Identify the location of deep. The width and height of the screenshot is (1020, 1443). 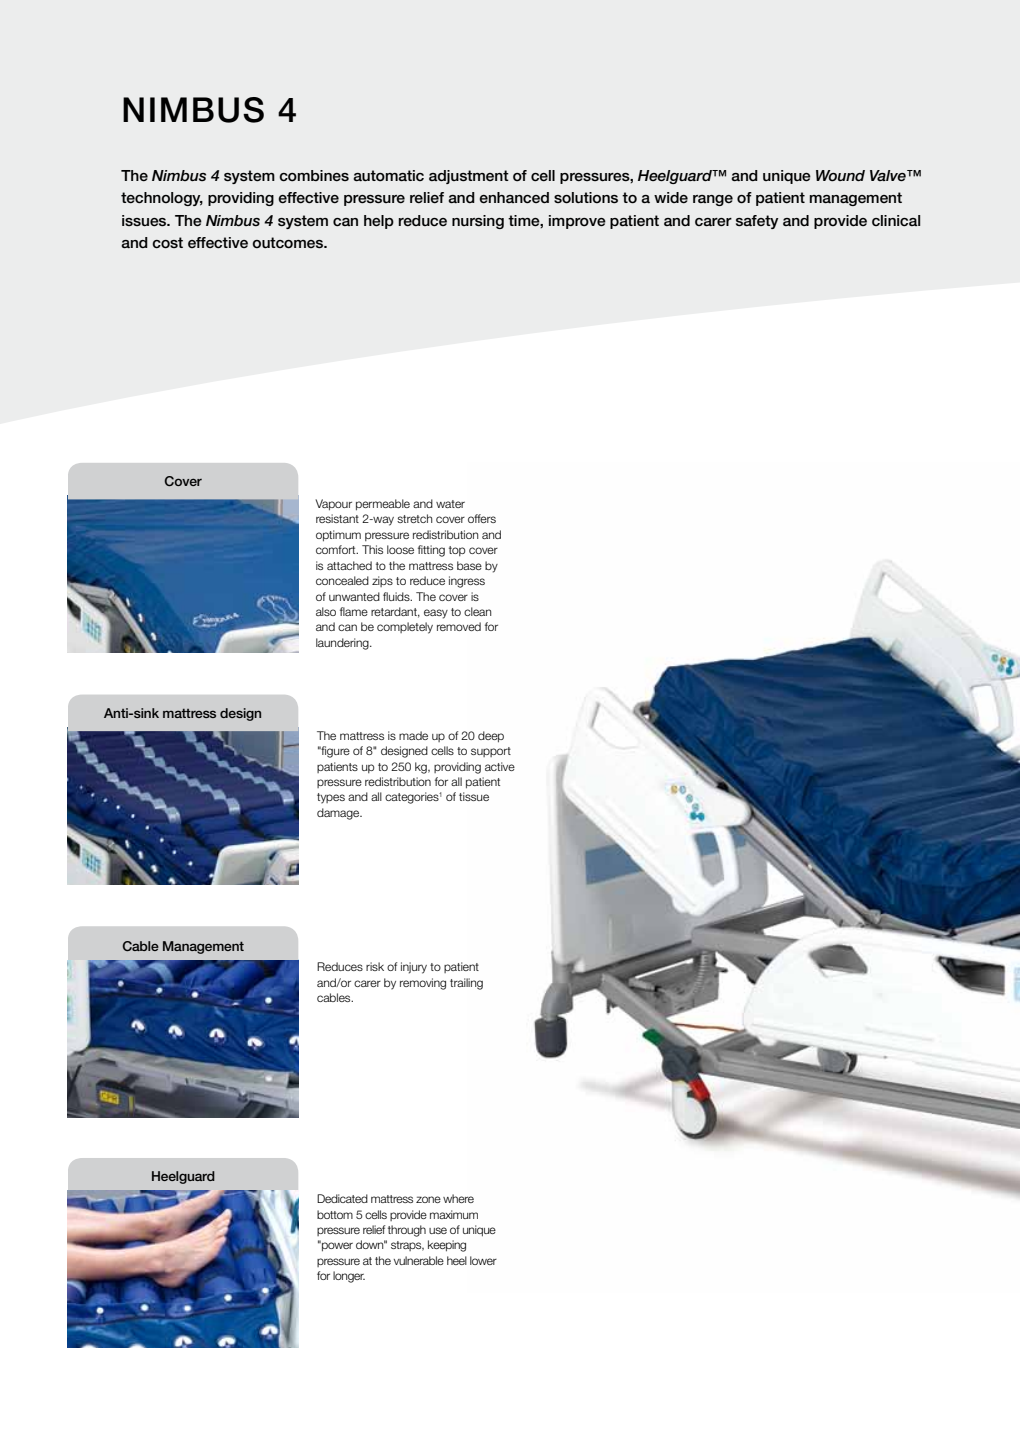
(491, 737).
